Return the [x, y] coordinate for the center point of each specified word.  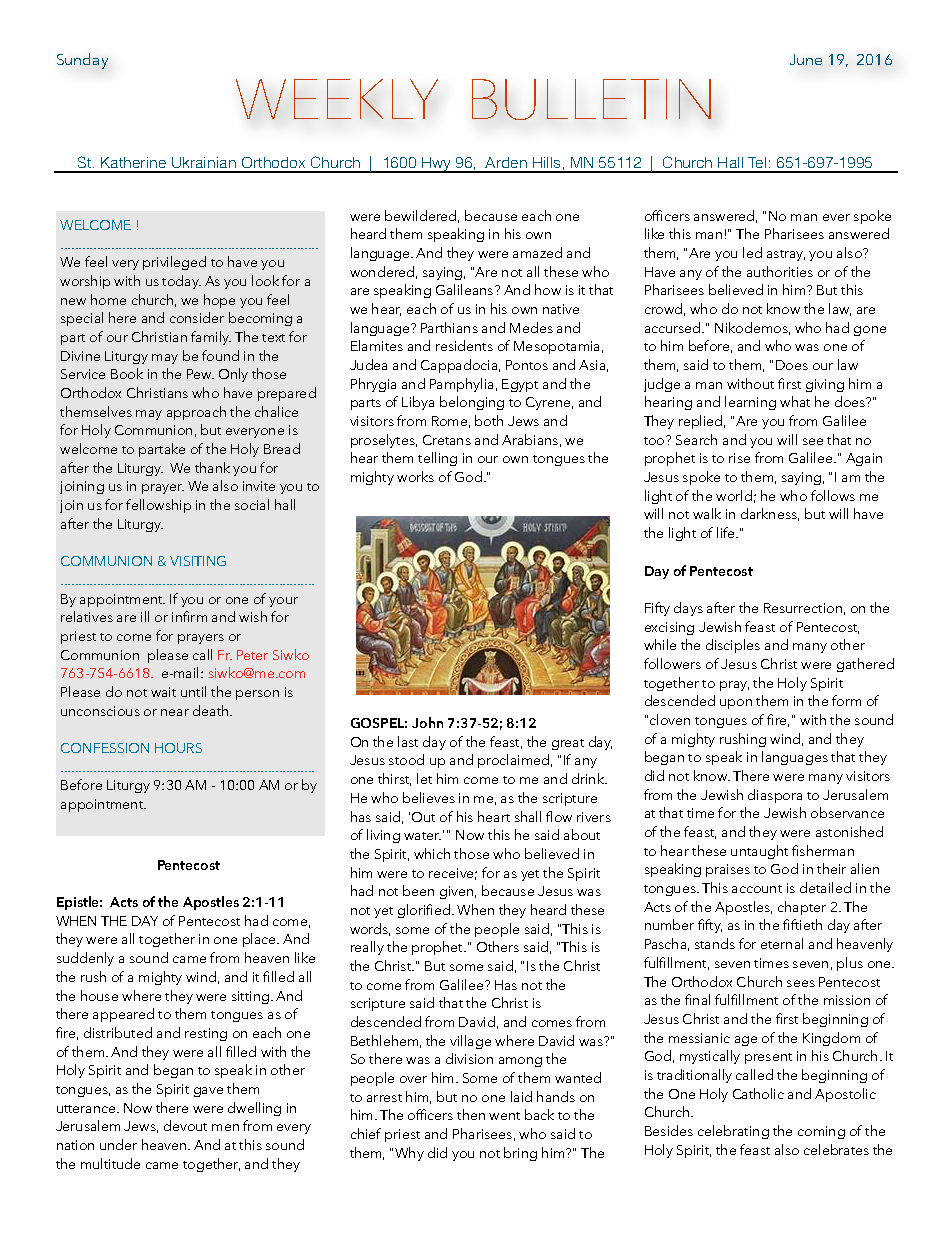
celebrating [733, 1132]
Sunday [82, 61]
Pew [200, 374]
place [261, 940]
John [427, 722]
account [757, 889]
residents [464, 345]
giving [825, 385]
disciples [733, 646]
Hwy [436, 165]
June [806, 59]
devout [185, 1125]
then [471, 1114]
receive [453, 874]
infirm [189, 616]
